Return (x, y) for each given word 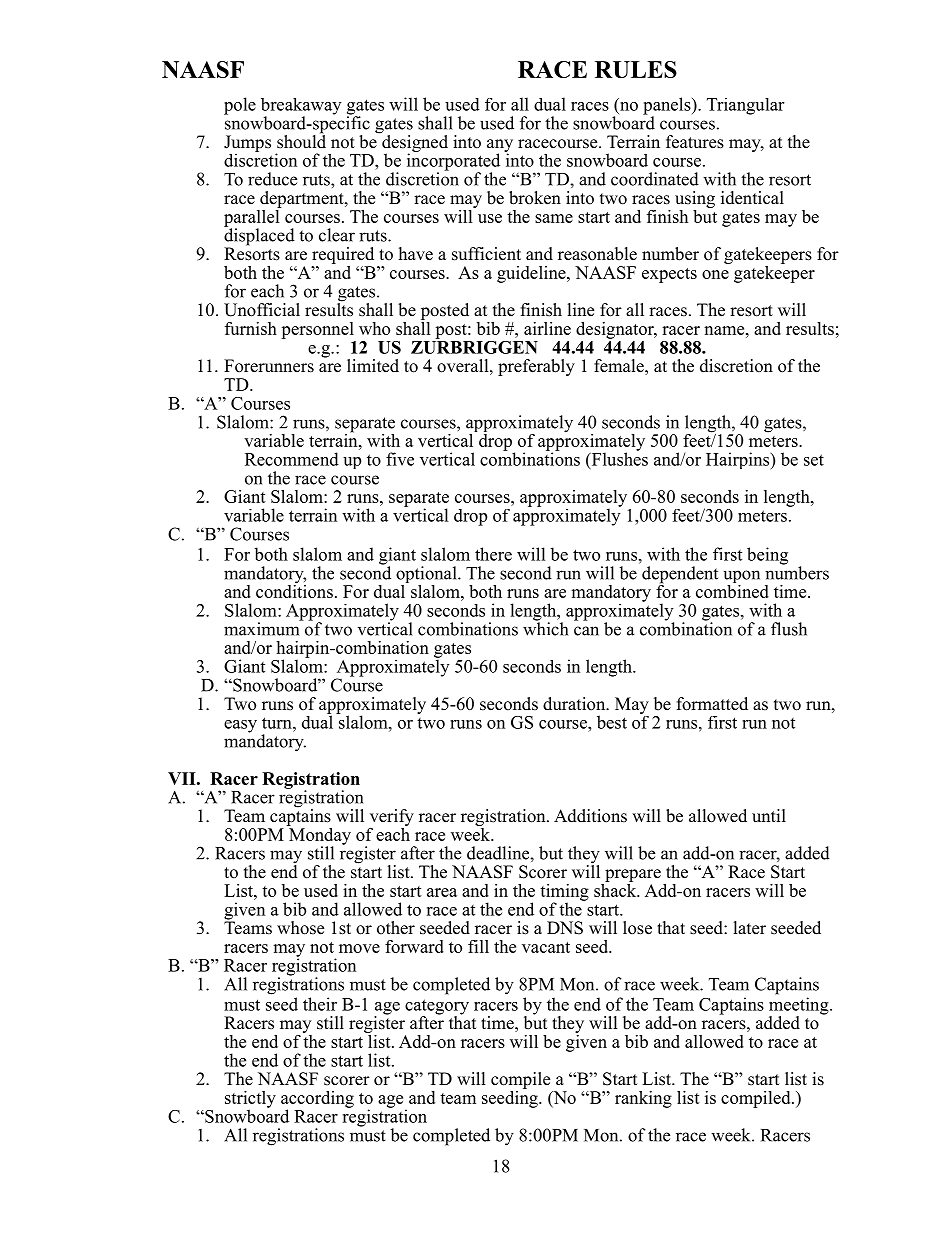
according (317, 1100)
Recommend (292, 459)
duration (575, 704)
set (814, 460)
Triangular (745, 106)
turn (278, 723)
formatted (712, 704)
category (437, 1008)
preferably (536, 367)
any (500, 146)
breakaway (301, 107)
